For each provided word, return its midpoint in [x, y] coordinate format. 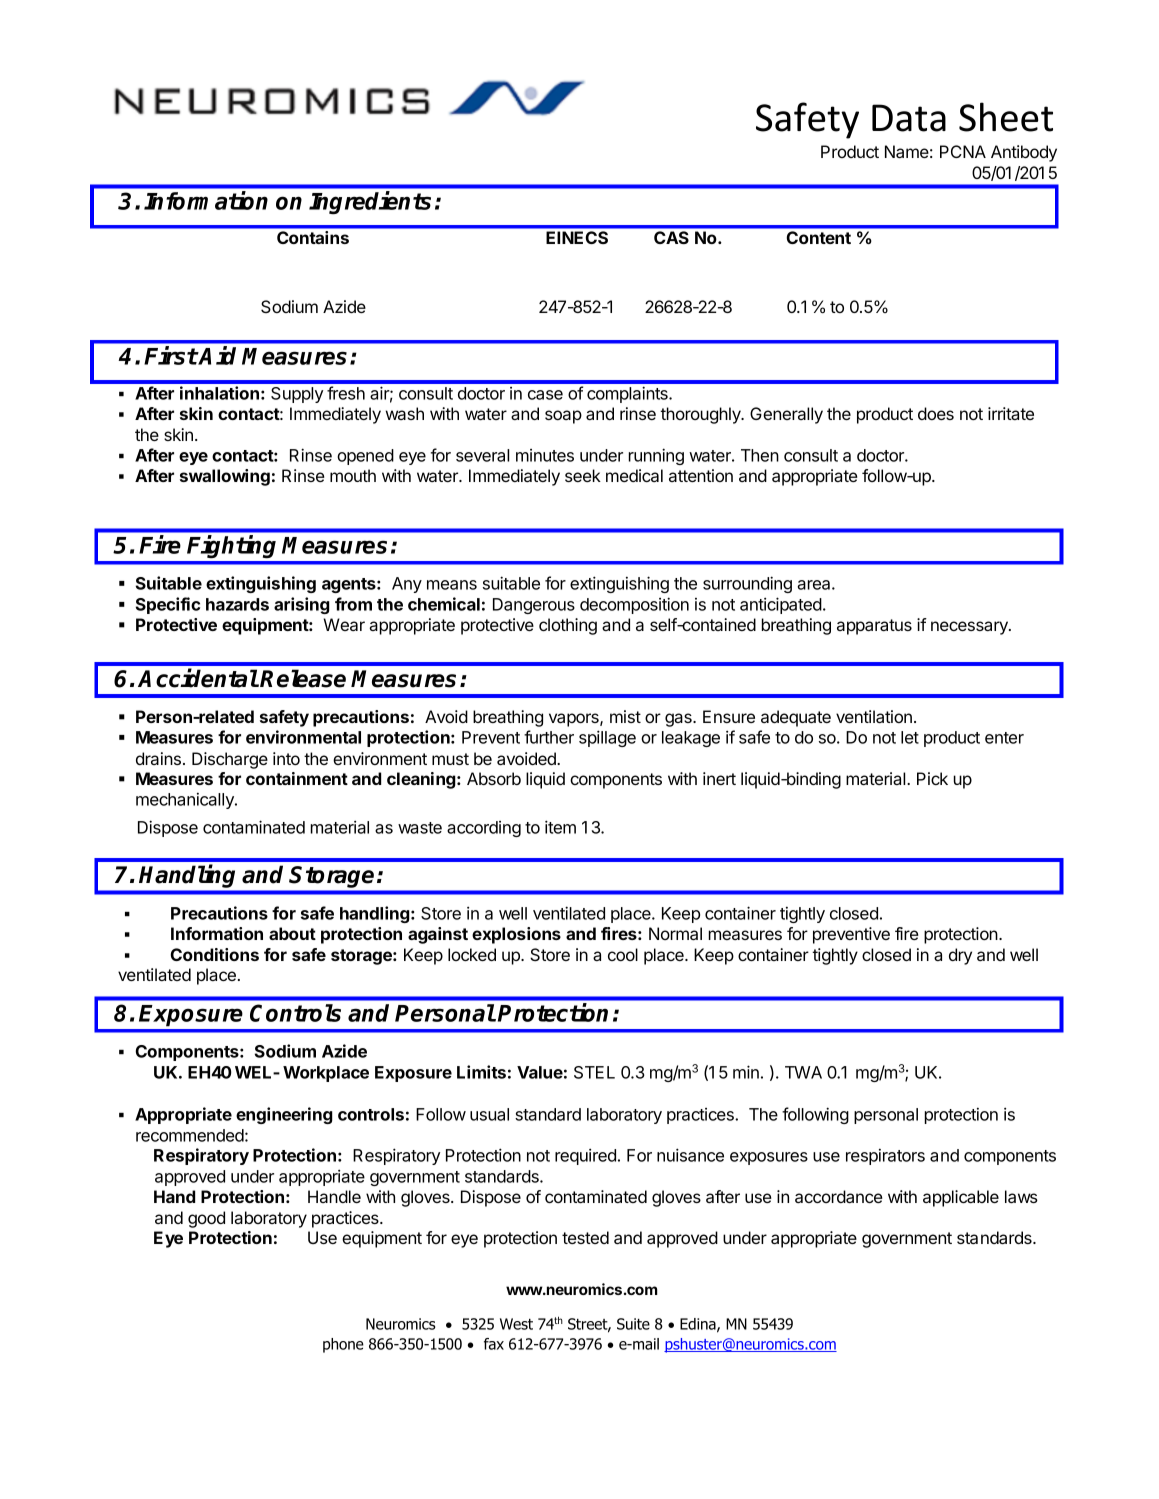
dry [960, 956]
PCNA [963, 151]
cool [623, 954]
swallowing [225, 477]
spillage [607, 738]
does [936, 413]
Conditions [214, 954]
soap [563, 417]
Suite [633, 1324]
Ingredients [370, 202]
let [910, 737]
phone [343, 1345]
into [286, 758]
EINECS [577, 237]
